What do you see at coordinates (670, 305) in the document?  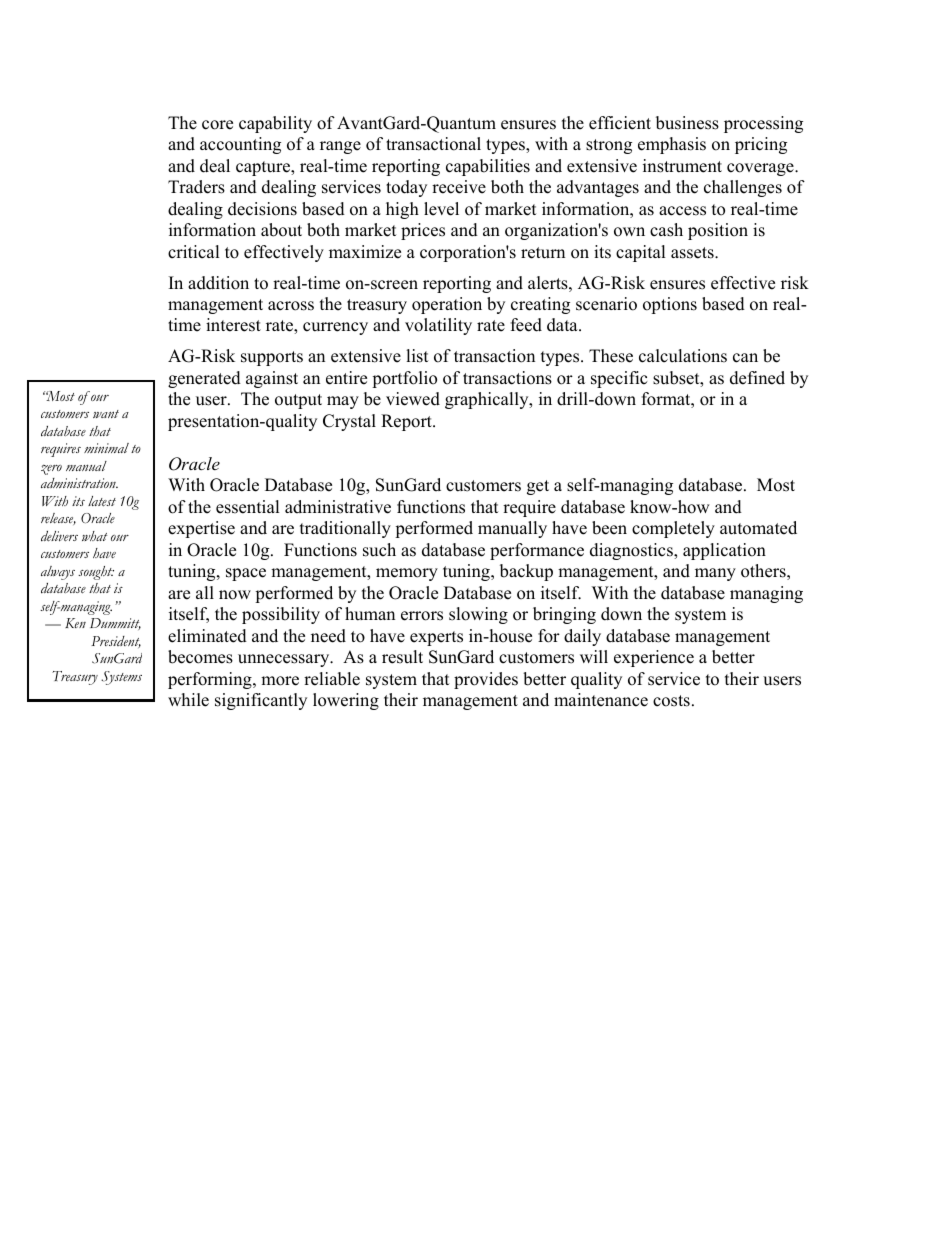 I see `options` at bounding box center [670, 305].
